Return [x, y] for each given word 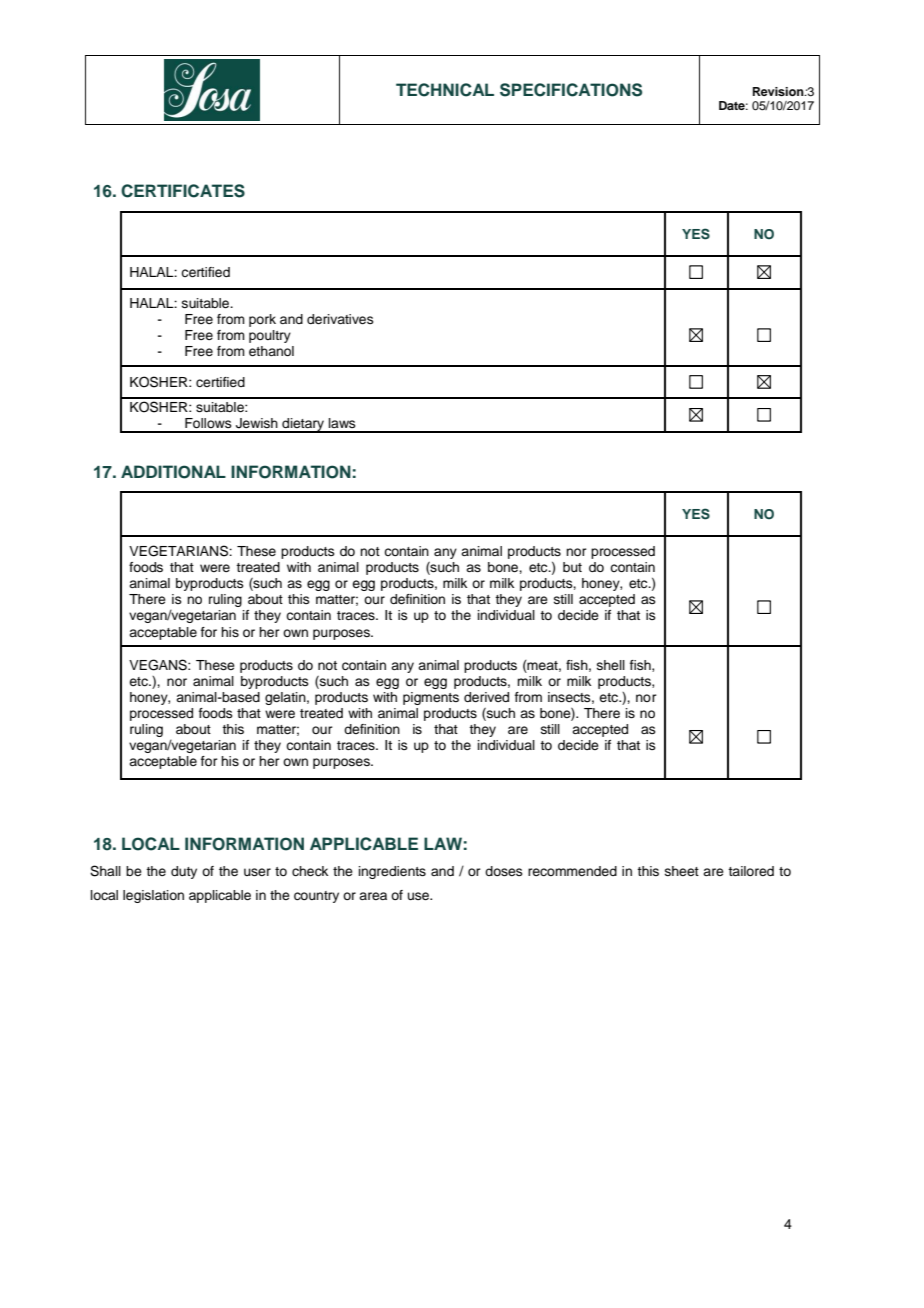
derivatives [340, 319]
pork [262, 320]
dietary [303, 425]
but [572, 567]
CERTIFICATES [183, 191]
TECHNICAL [445, 90]
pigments [431, 698]
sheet [682, 871]
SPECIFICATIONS [571, 90]
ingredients [392, 872]
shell [611, 665]
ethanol [271, 351]
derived [486, 697]
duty [184, 872]
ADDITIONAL [173, 472]
